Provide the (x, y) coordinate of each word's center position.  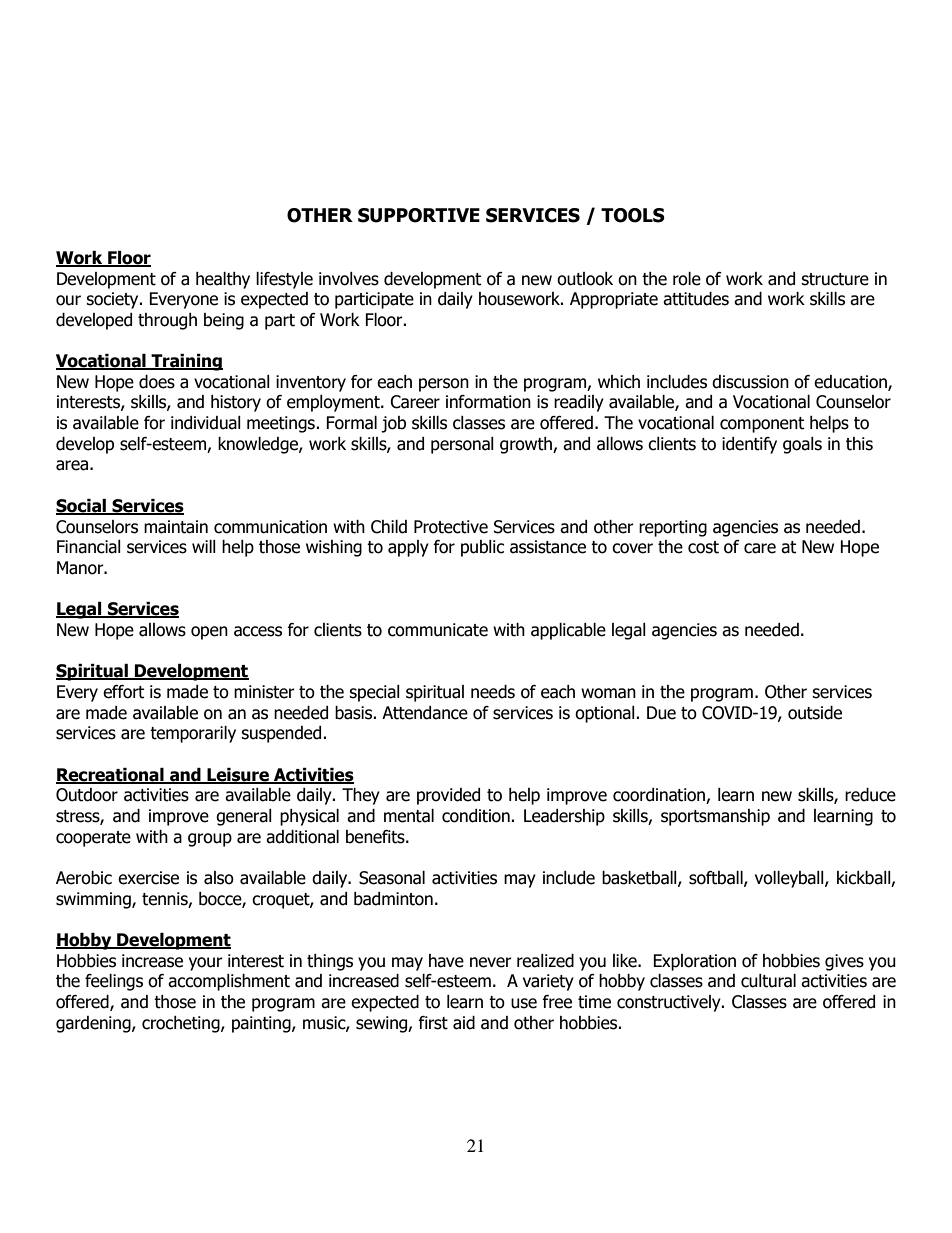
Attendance (425, 713)
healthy (223, 280)
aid (464, 1023)
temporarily (193, 734)
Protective (451, 527)
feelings (114, 982)
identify (749, 445)
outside (815, 713)
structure (835, 279)
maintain (176, 527)
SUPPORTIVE (419, 215)
